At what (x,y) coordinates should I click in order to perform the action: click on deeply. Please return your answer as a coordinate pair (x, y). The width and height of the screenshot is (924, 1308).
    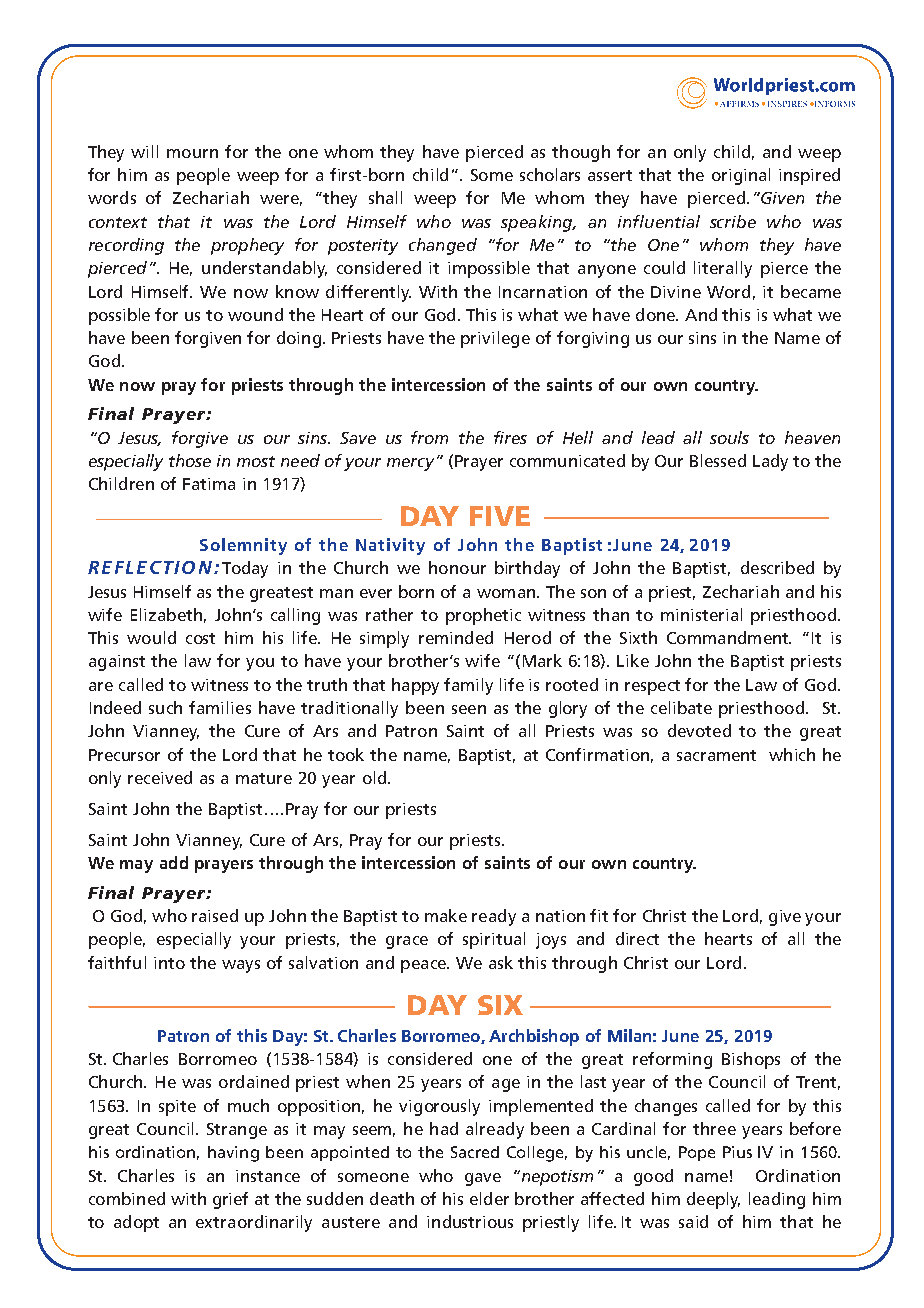
    Looking at the image, I should click on (713, 1200).
